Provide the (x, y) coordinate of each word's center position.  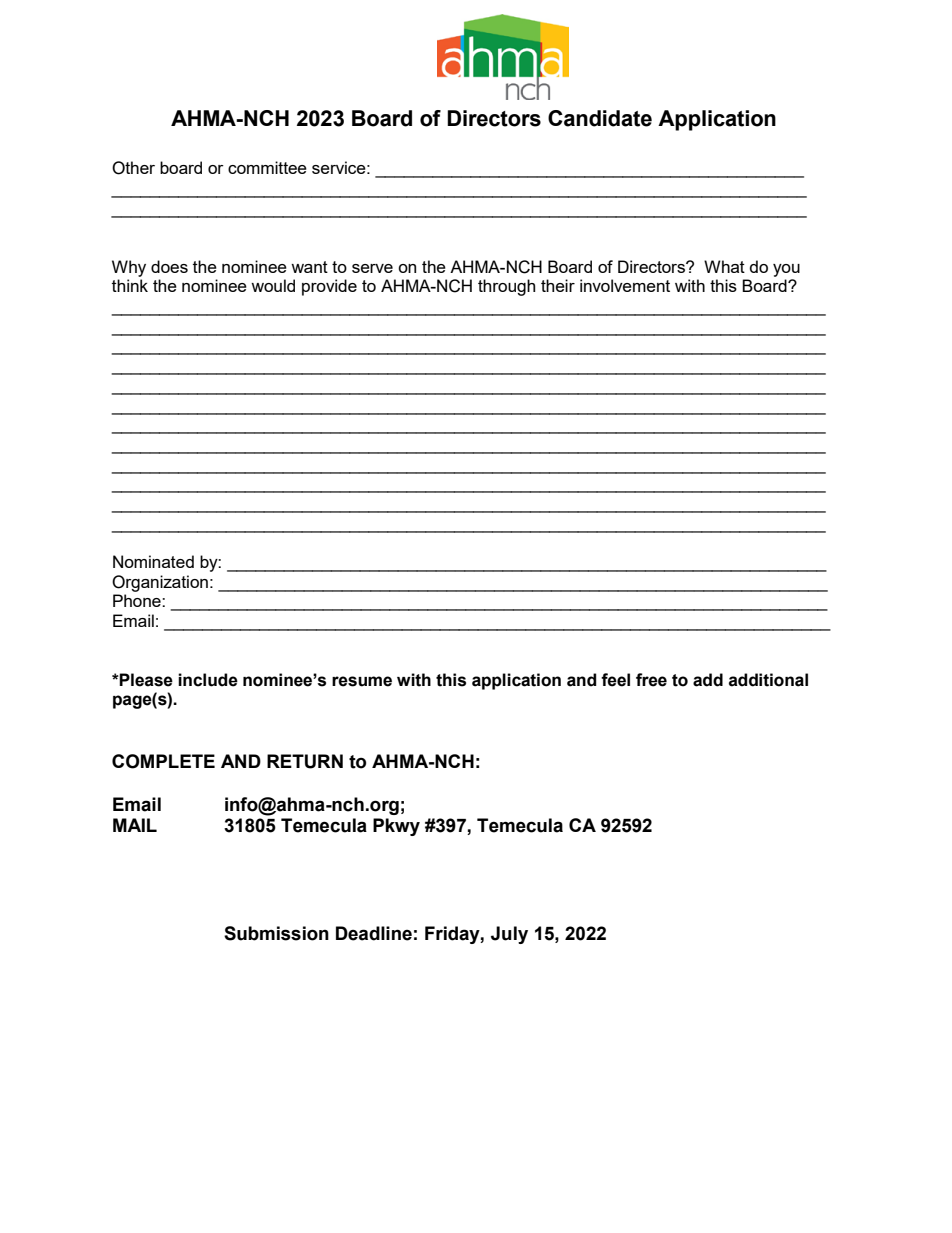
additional (768, 680)
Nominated (153, 561)
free (651, 680)
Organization (160, 583)
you (786, 270)
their (558, 285)
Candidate (600, 118)
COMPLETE (163, 761)
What (724, 266)
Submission (276, 933)
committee (267, 167)
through (506, 287)
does (169, 266)
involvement (625, 285)
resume (362, 681)
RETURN (305, 761)
